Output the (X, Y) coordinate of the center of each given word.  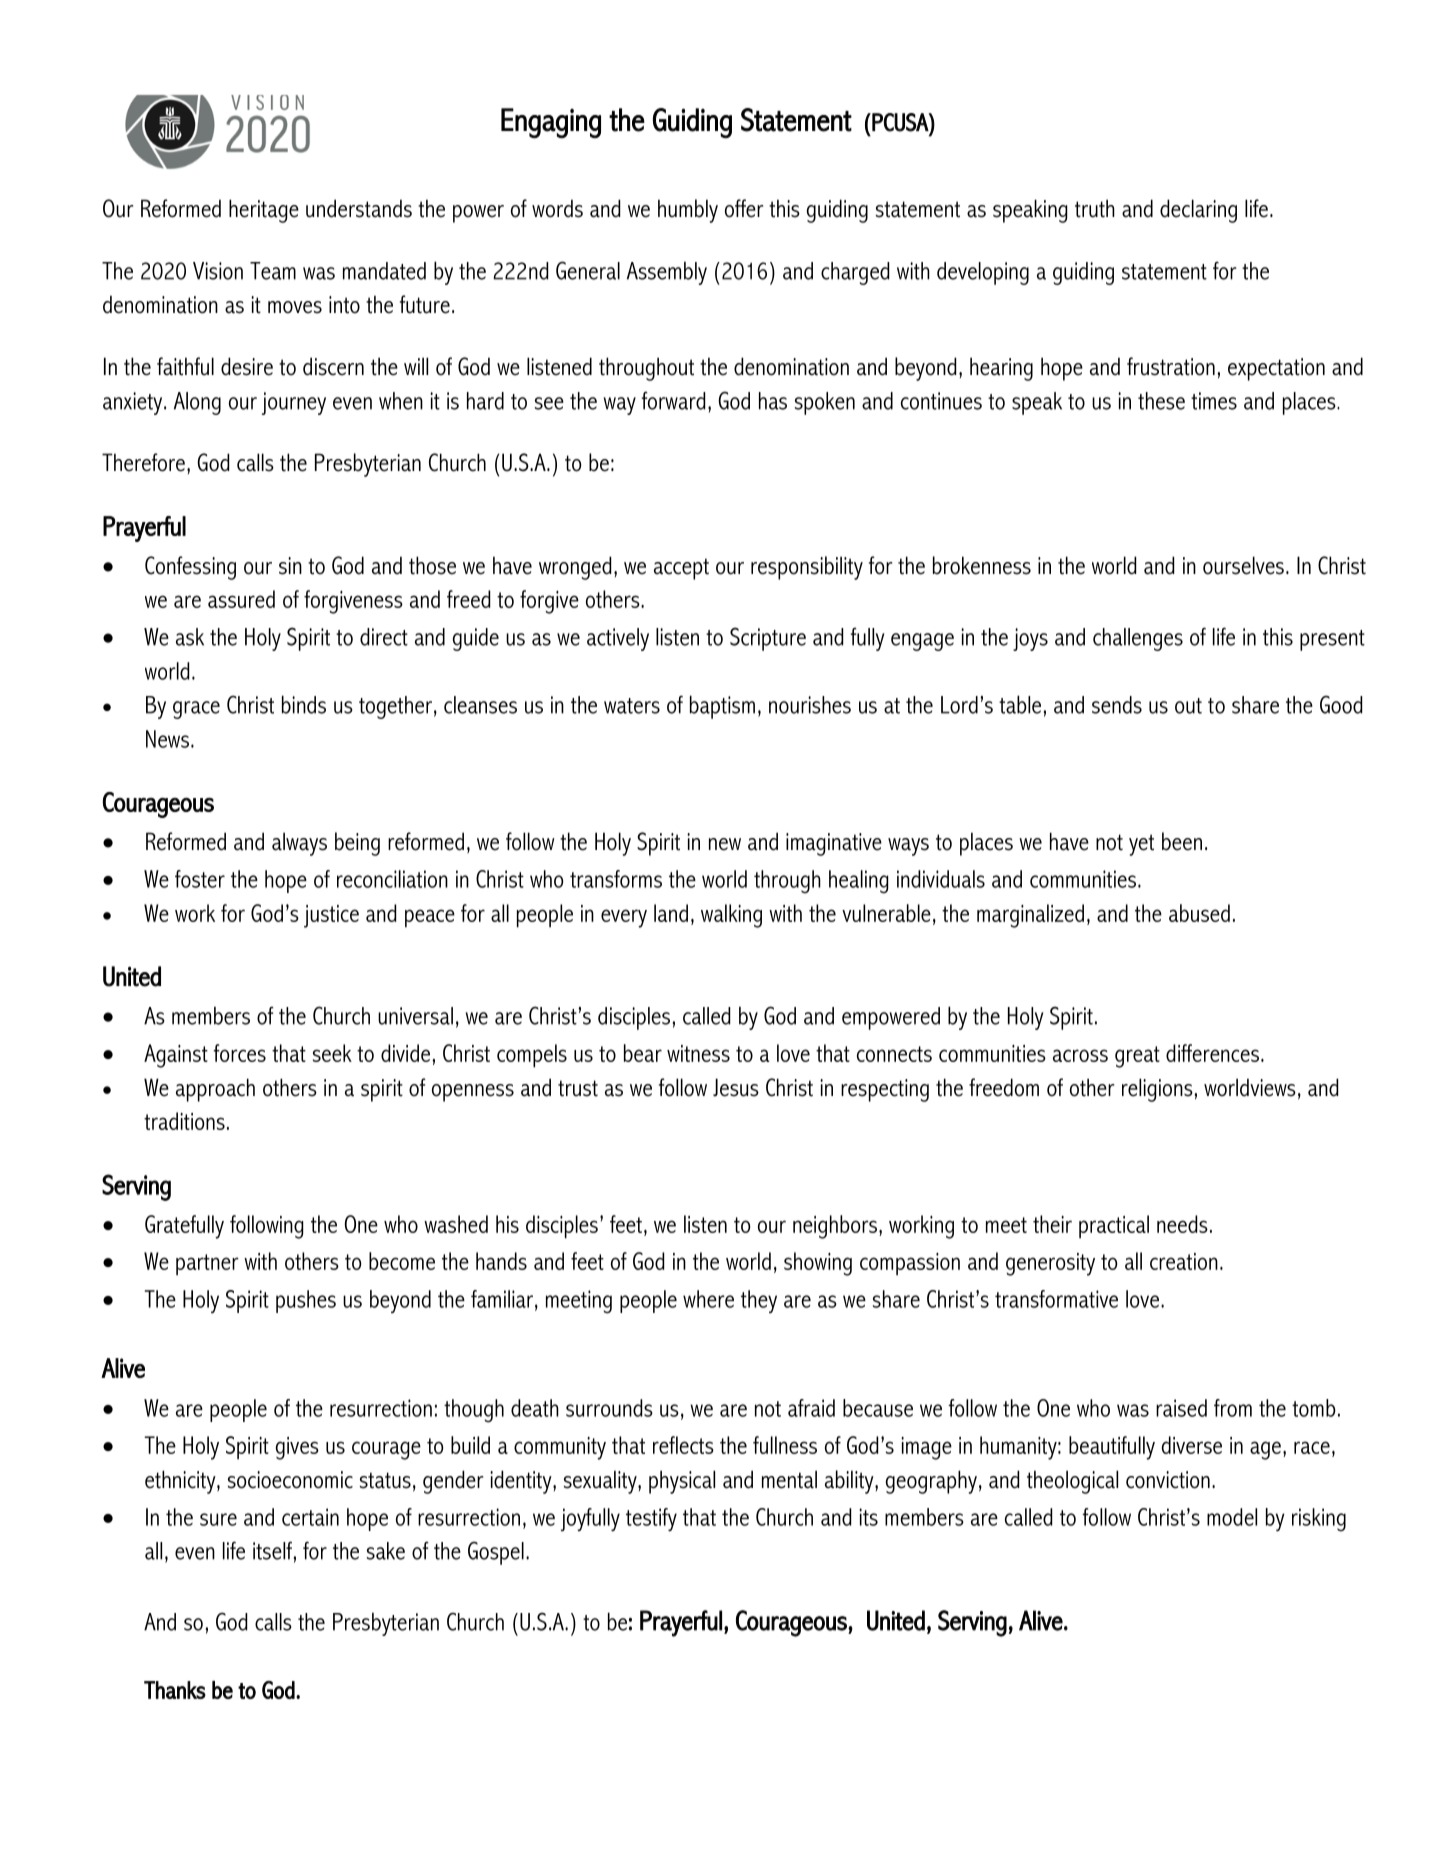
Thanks (175, 1690)
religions (1158, 1090)
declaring (1198, 211)
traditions (184, 1121)
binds (304, 704)
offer (744, 208)
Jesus (736, 1087)
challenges (1138, 639)
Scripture (768, 639)
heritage (264, 211)
